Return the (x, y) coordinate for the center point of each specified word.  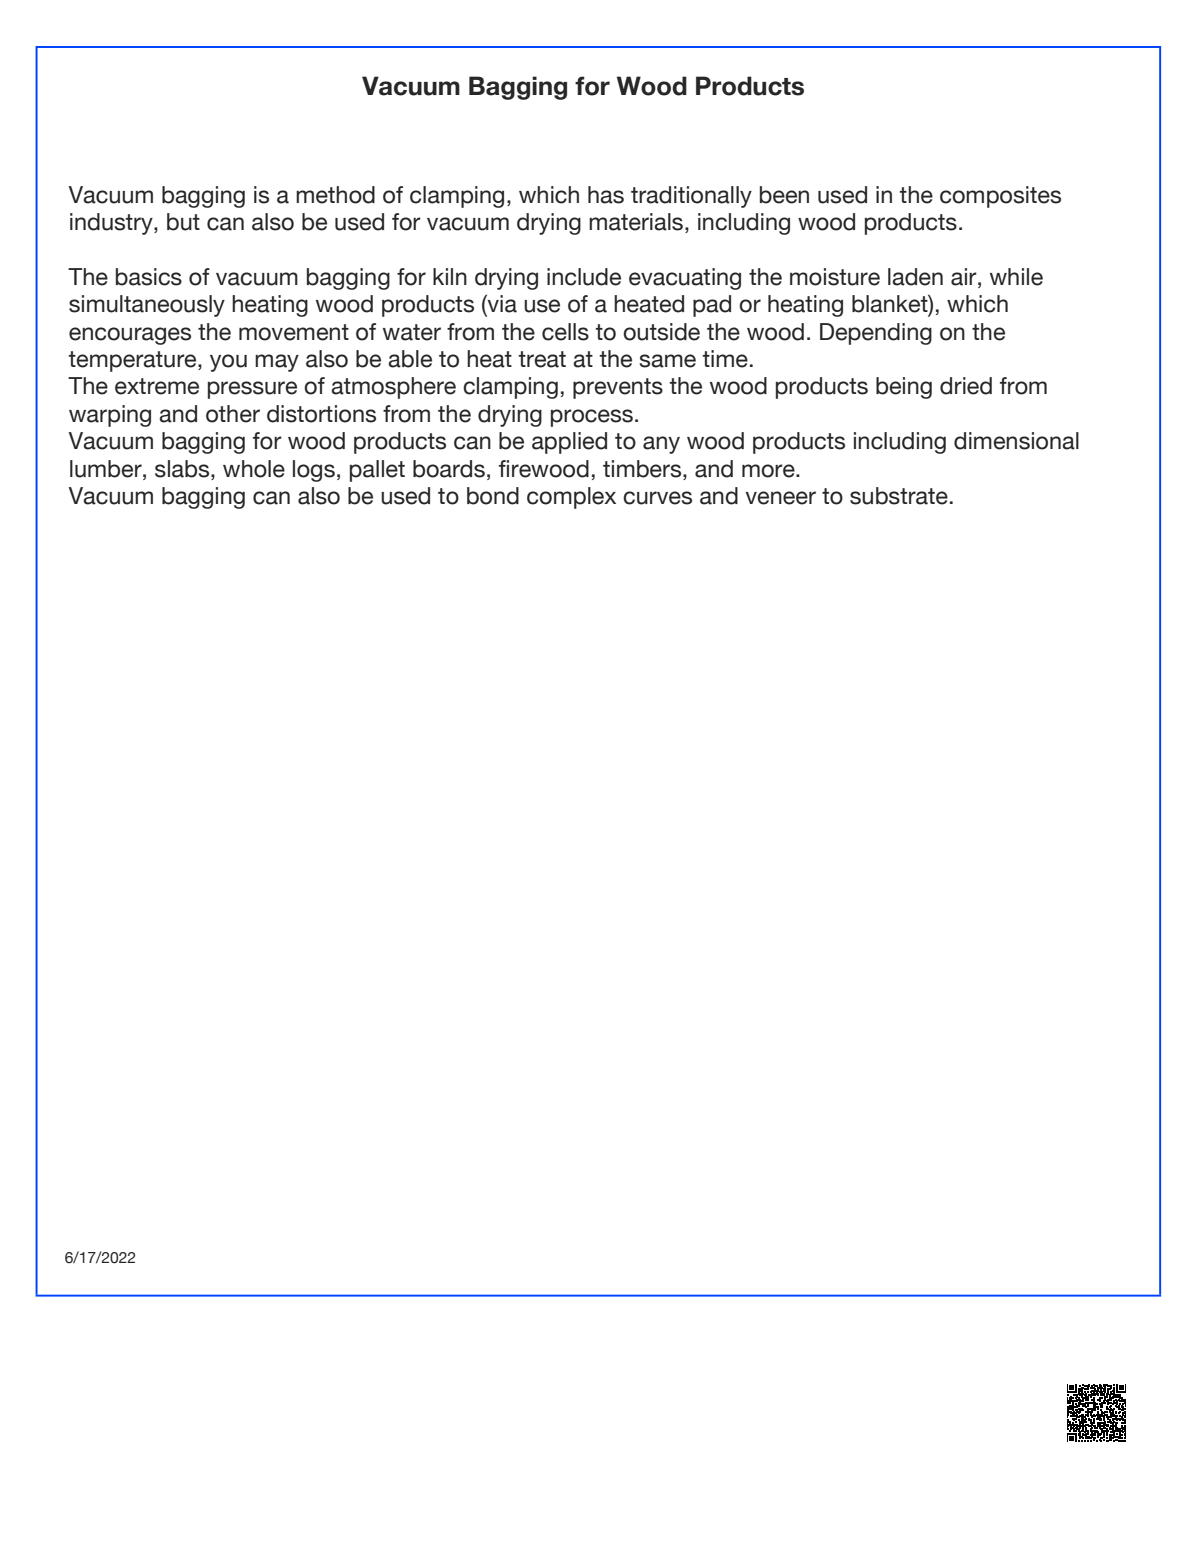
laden (915, 277)
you (228, 363)
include (584, 277)
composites (1000, 197)
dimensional (1016, 441)
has (606, 195)
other (233, 414)
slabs (183, 469)
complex (571, 498)
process (592, 418)
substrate (899, 496)
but (183, 222)
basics (149, 277)
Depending (876, 334)
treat (542, 359)
